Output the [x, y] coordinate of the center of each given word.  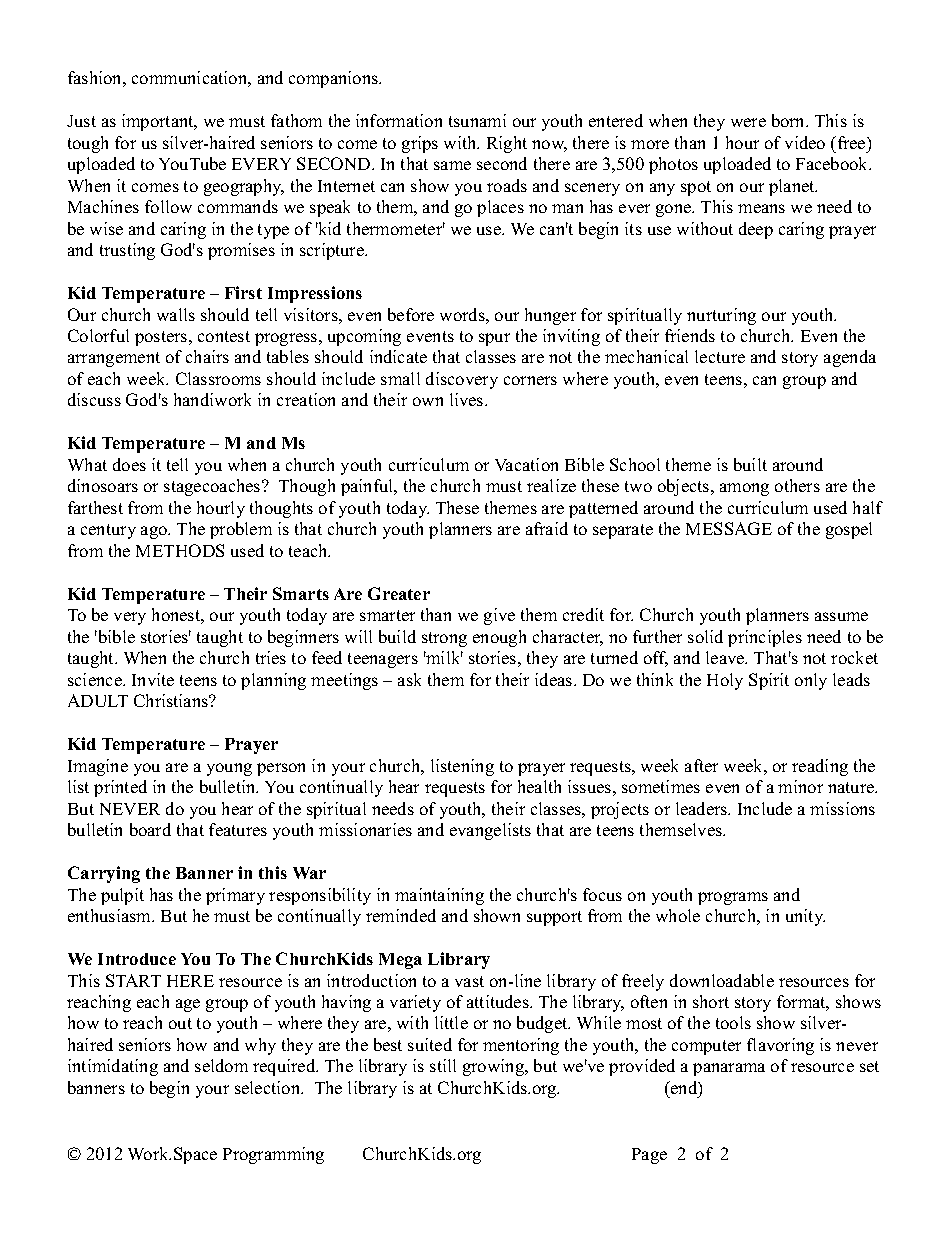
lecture [720, 356]
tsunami [477, 120]
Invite [153, 679]
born [790, 120]
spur [494, 339]
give [499, 616]
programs [733, 898]
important [159, 122]
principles [765, 638]
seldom [221, 1065]
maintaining [439, 896]
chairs [207, 356]
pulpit [122, 896]
